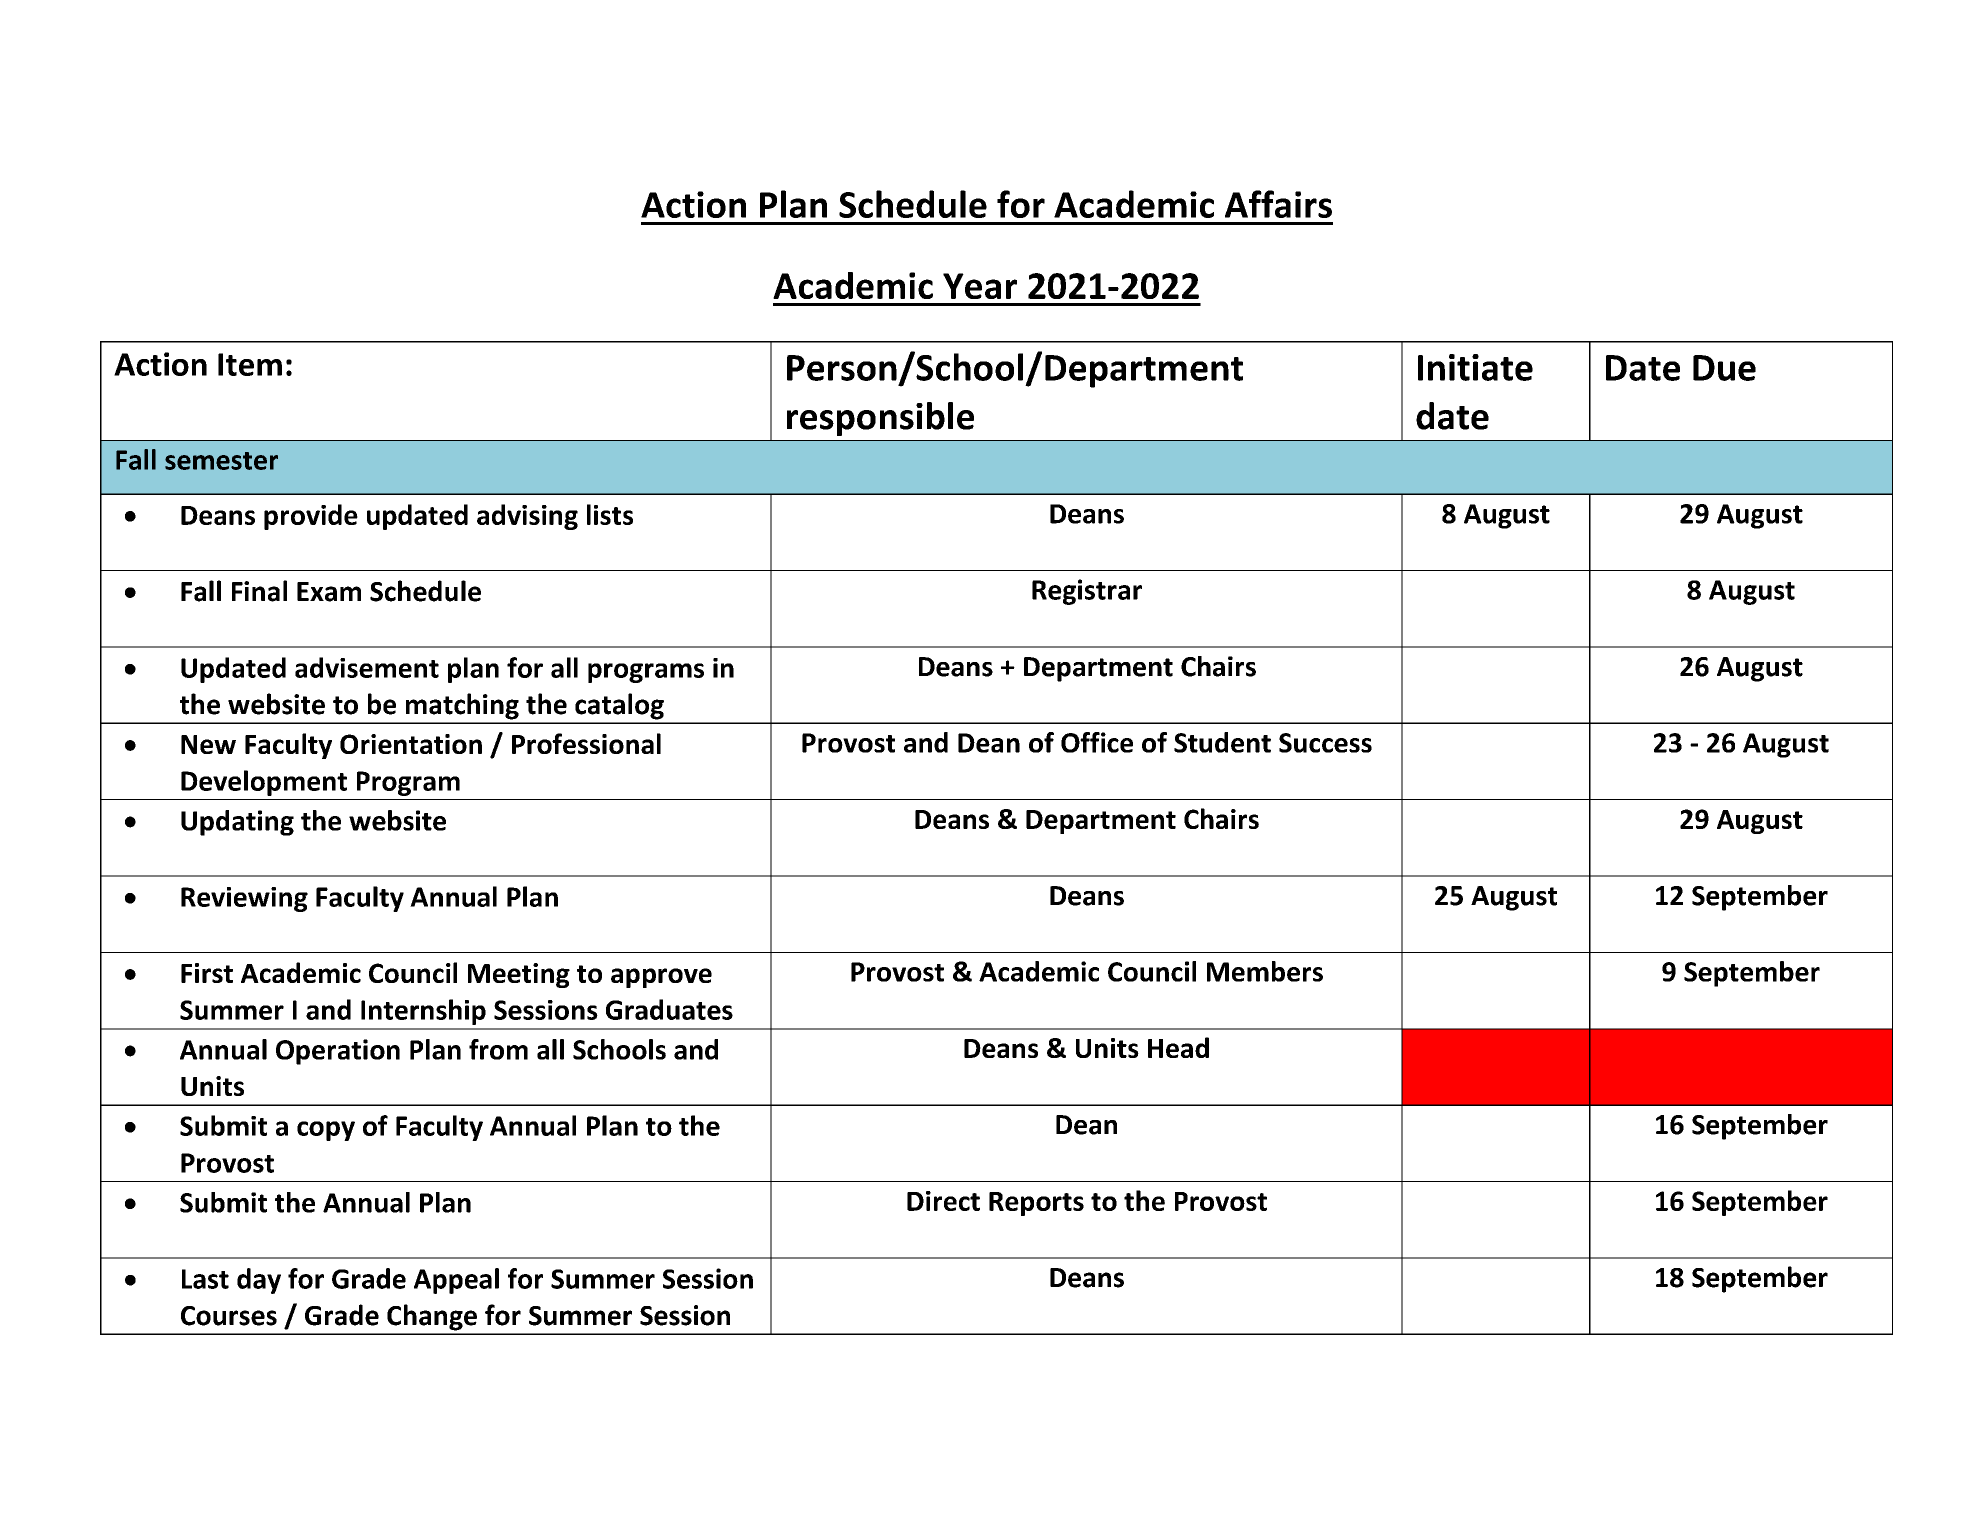 The width and height of the screenshot is (1974, 1525). I want to click on Direct, so click(943, 1201).
